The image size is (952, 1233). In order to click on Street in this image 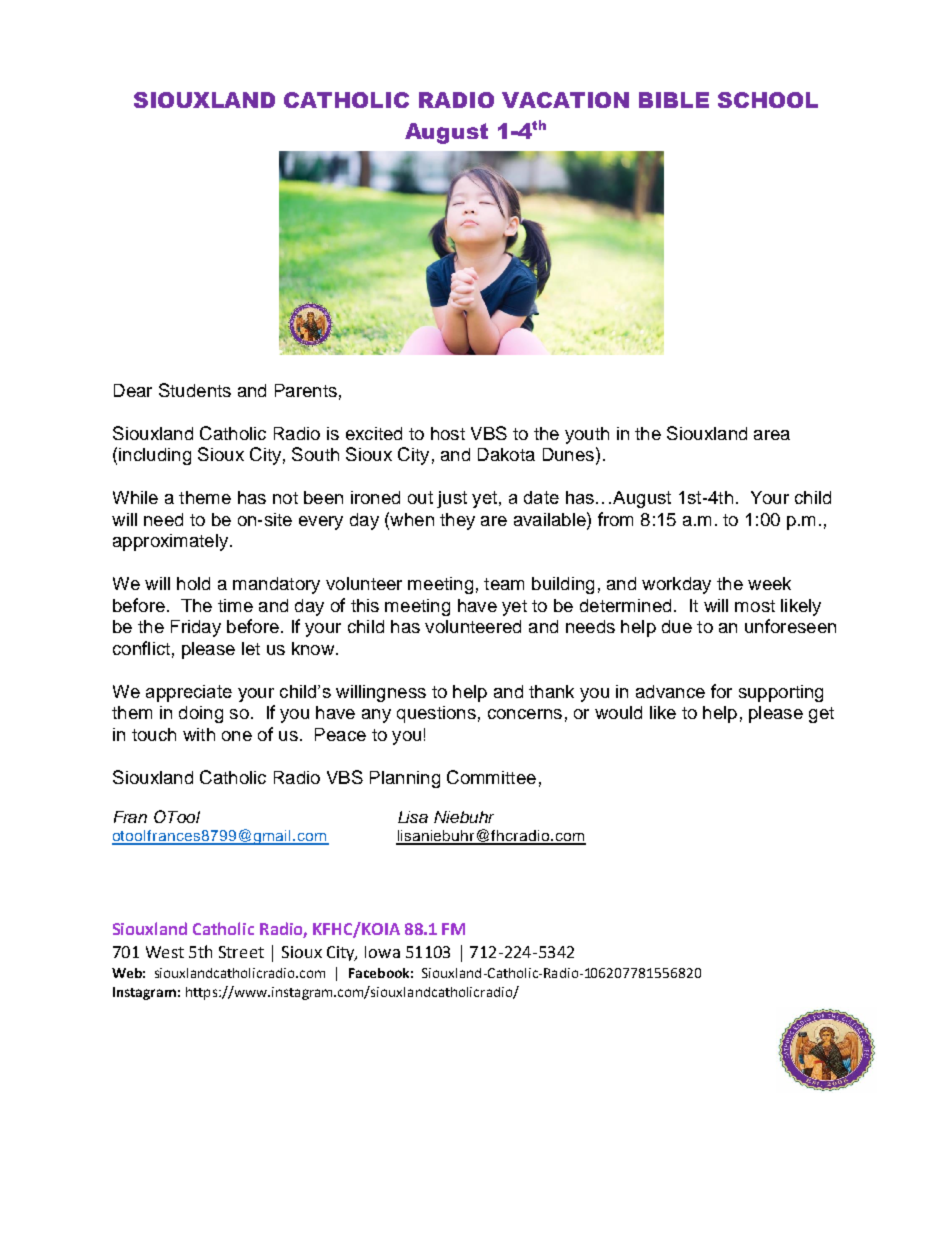, I will do `click(241, 952)`.
